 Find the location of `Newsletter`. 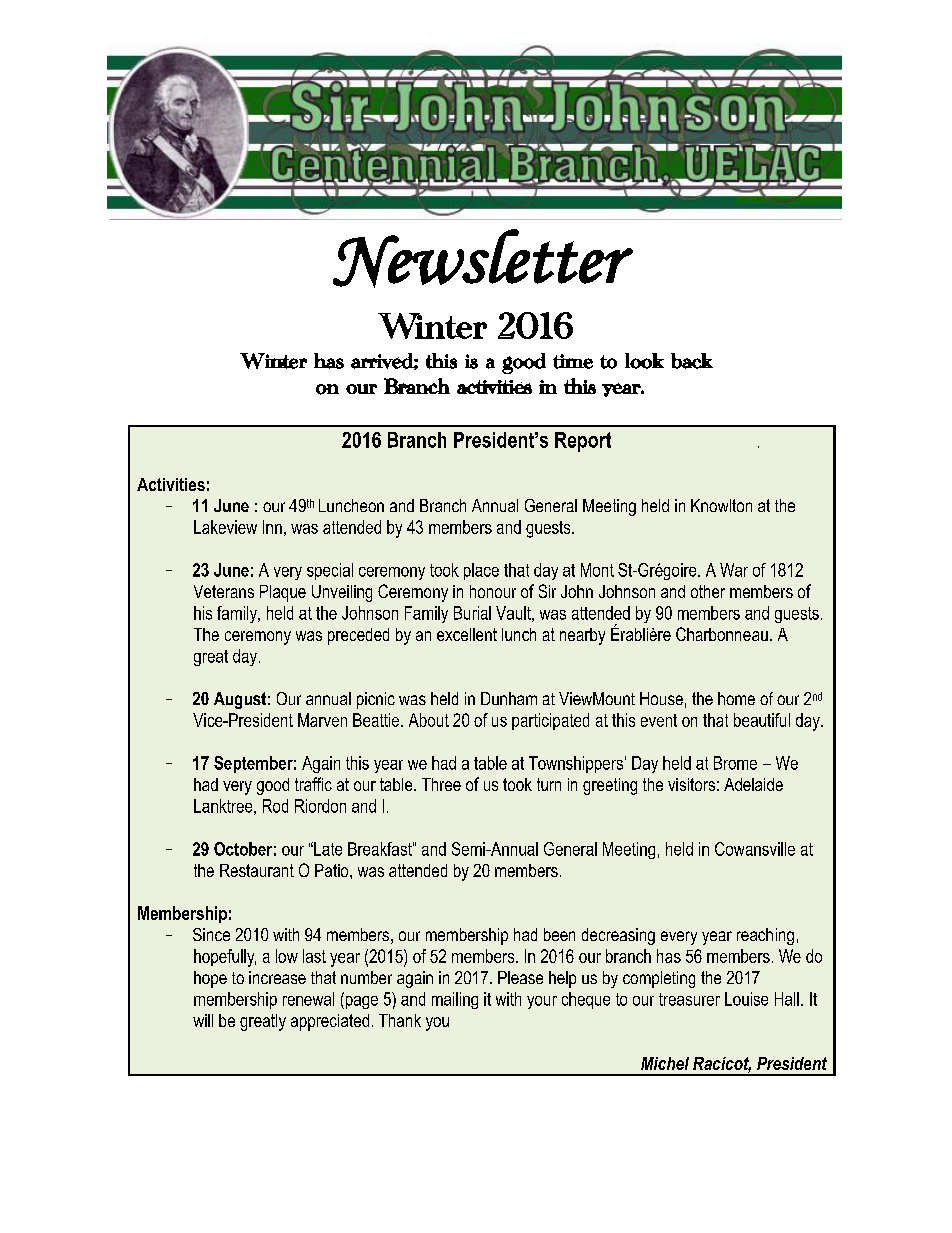

Newsletter is located at coordinates (483, 258).
